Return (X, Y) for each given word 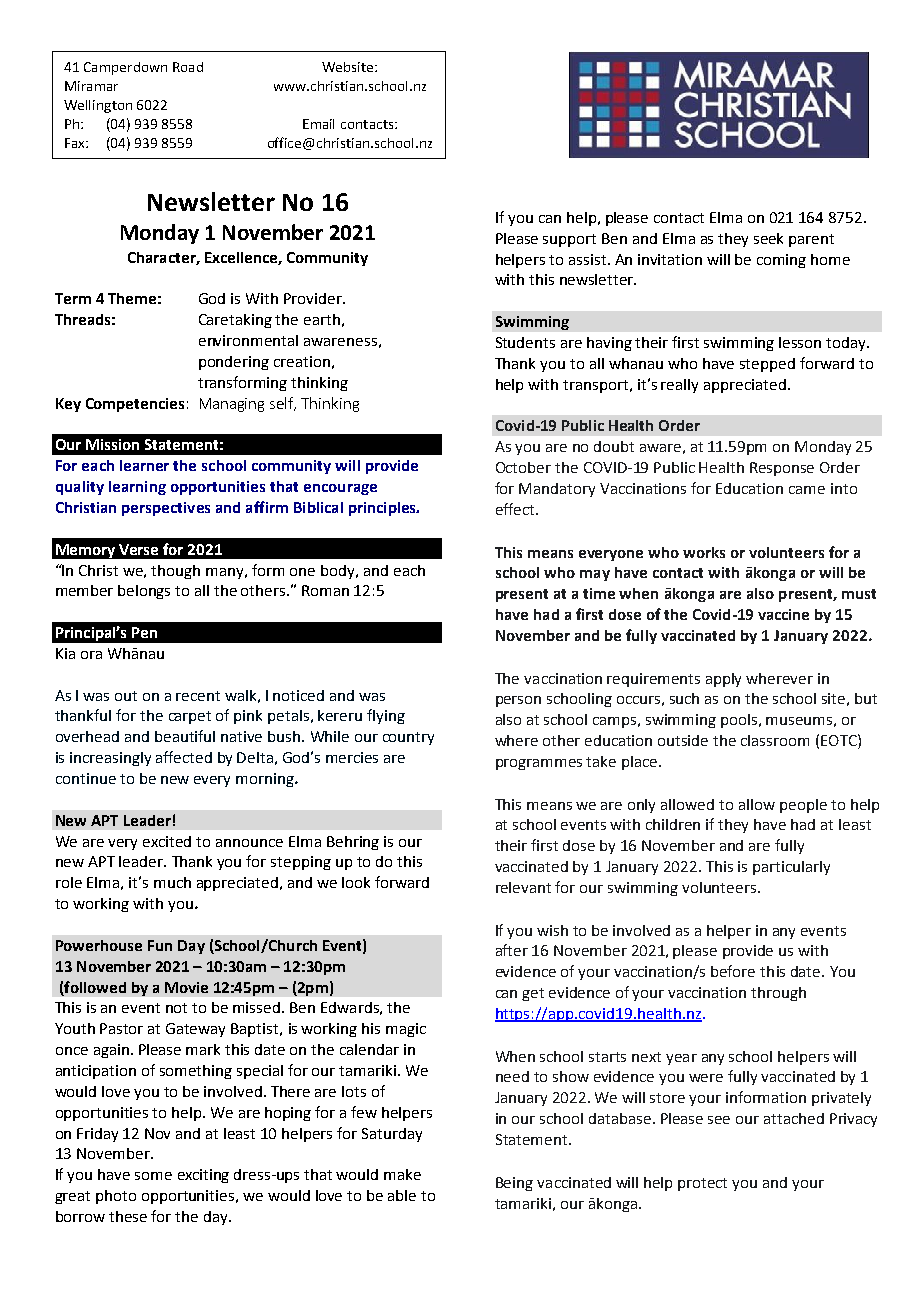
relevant (523, 887)
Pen (144, 632)
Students (525, 342)
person (518, 701)
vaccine (783, 614)
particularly (791, 868)
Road (188, 67)
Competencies (135, 405)
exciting (203, 1176)
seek (768, 238)
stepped (767, 365)
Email (318, 124)
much (172, 882)
